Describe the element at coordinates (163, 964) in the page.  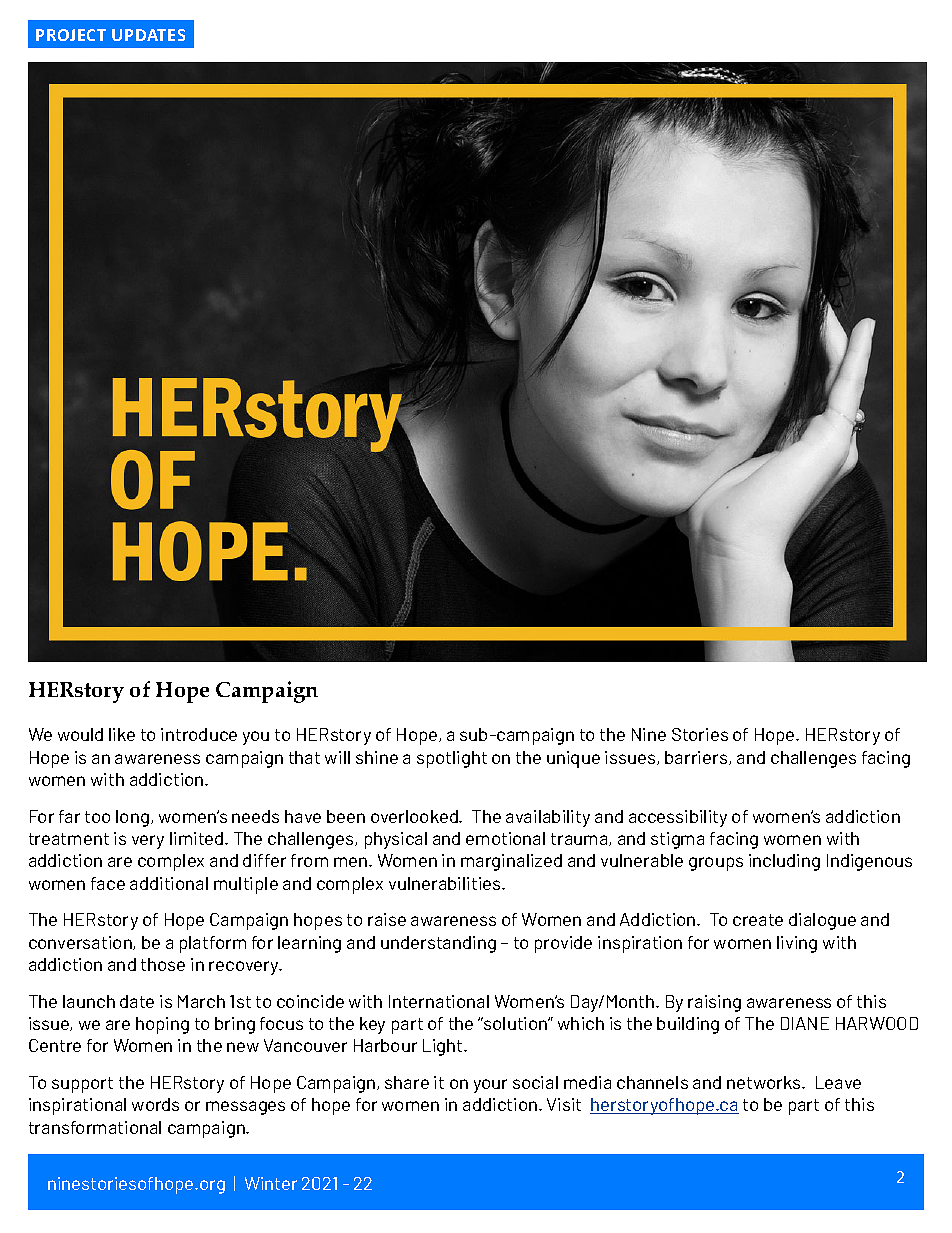
I see `those` at that location.
